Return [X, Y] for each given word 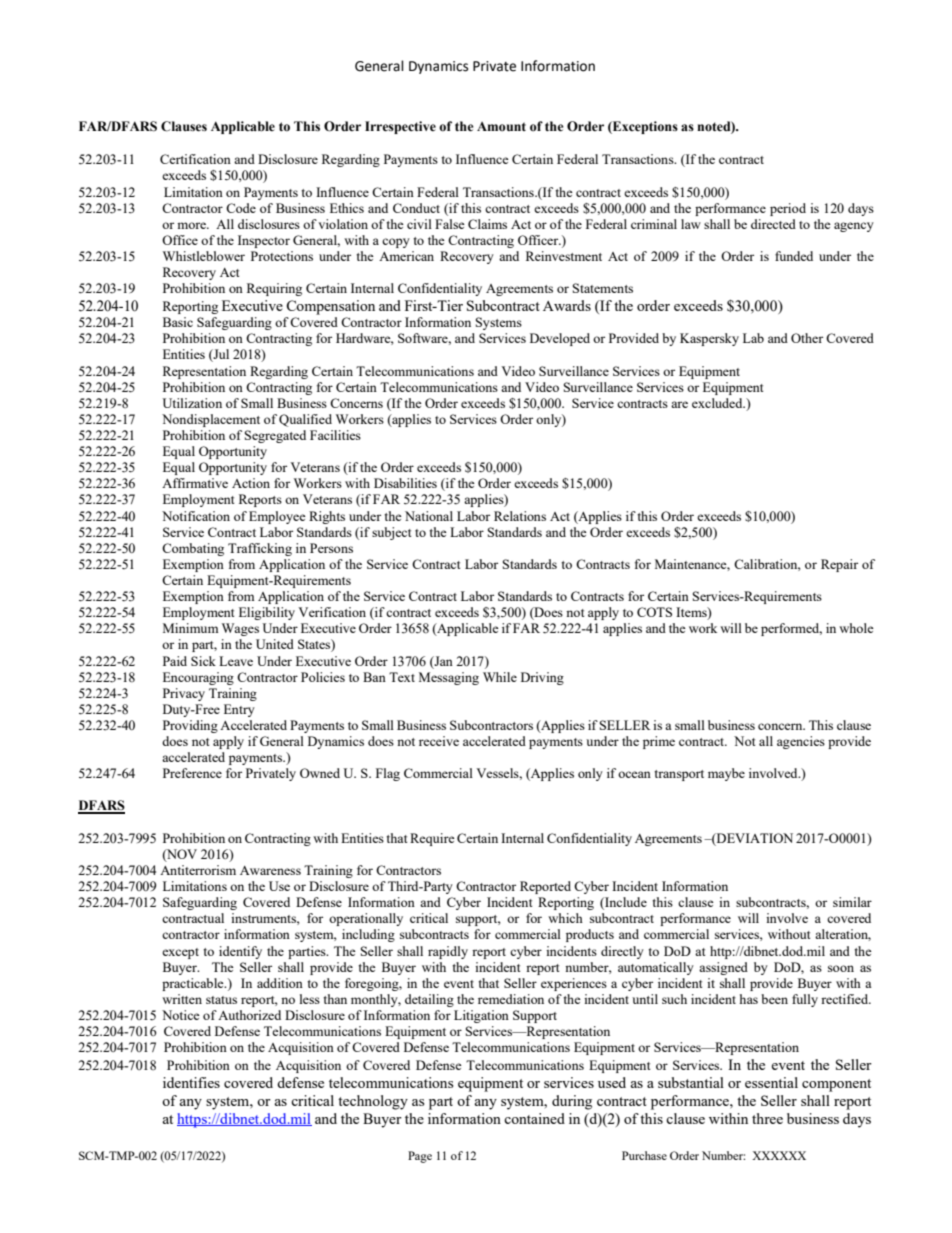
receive [439, 741]
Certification [195, 159]
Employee [277, 517]
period [788, 209]
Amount [501, 127]
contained [534, 1118]
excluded [718, 403]
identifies [191, 1082]
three [767, 1118]
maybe [726, 774]
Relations [520, 516]
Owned [320, 773]
